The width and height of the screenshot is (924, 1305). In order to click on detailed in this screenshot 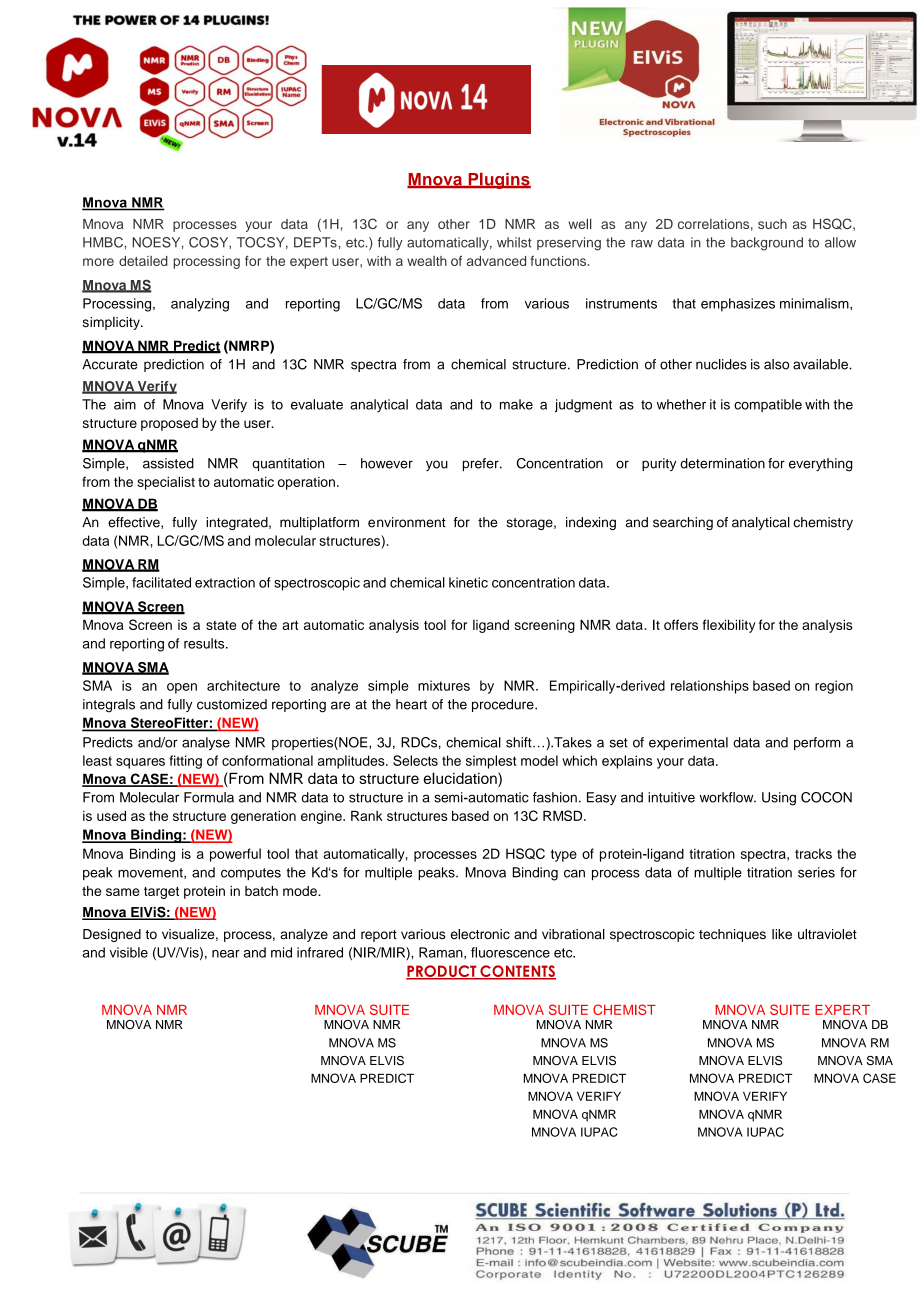, I will do `click(143, 261)`.
